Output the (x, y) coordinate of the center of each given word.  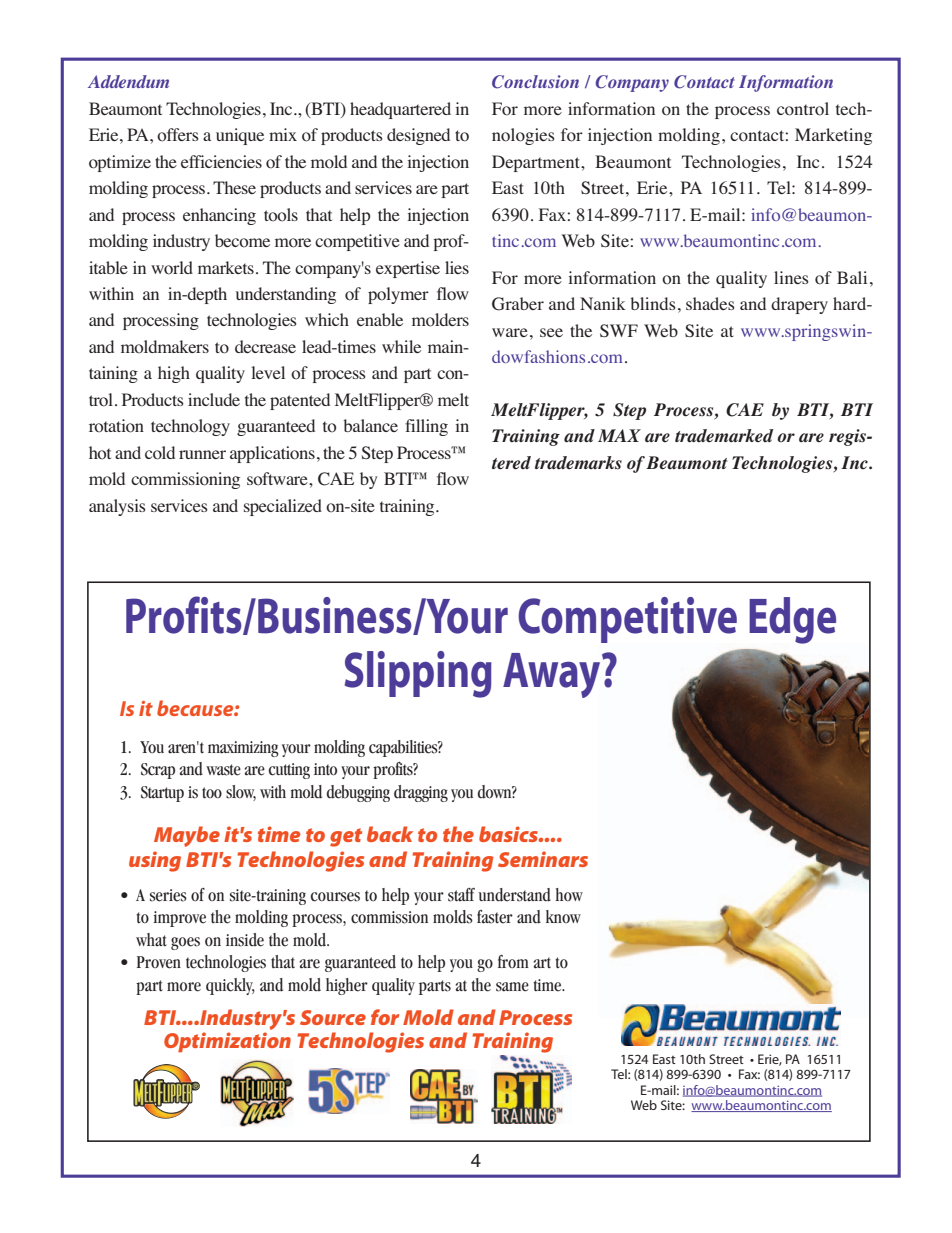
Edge (792, 620)
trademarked (724, 436)
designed (418, 136)
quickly (230, 986)
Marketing (833, 136)
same (512, 987)
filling (426, 427)
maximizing (243, 749)
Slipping (418, 674)
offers (178, 135)
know (563, 916)
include (214, 399)
